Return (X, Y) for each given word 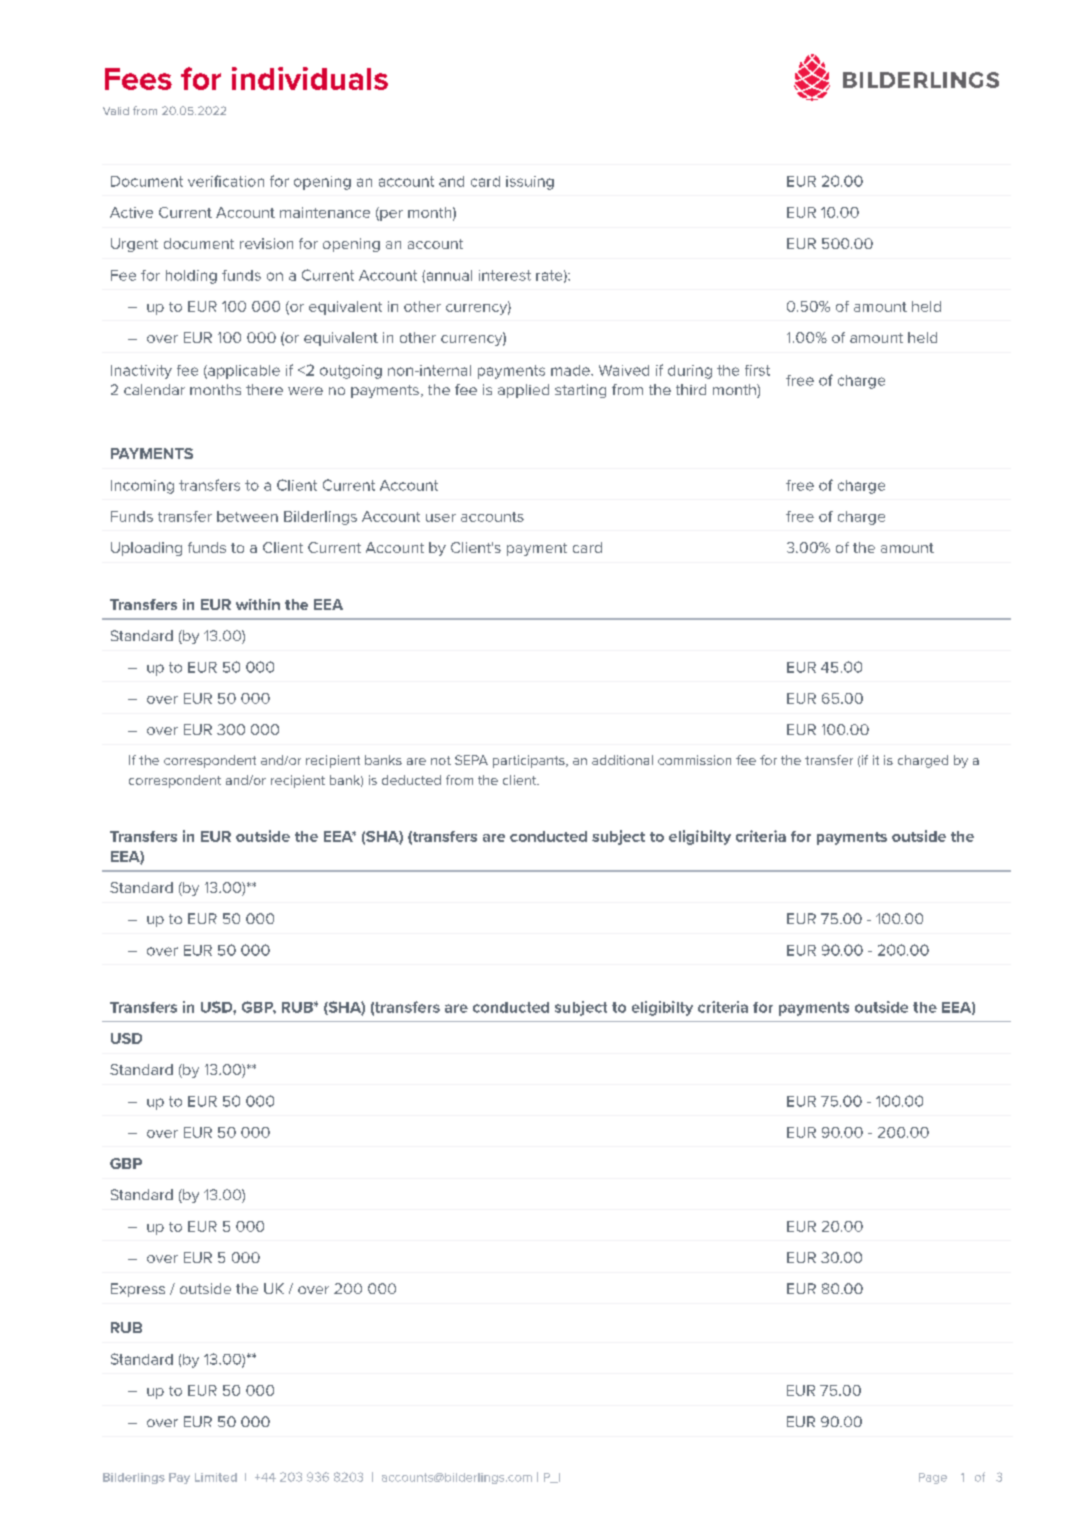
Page (933, 1478)
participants (530, 761)
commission (694, 760)
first (757, 370)
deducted (411, 780)
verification (226, 181)
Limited (216, 1477)
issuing (530, 183)
